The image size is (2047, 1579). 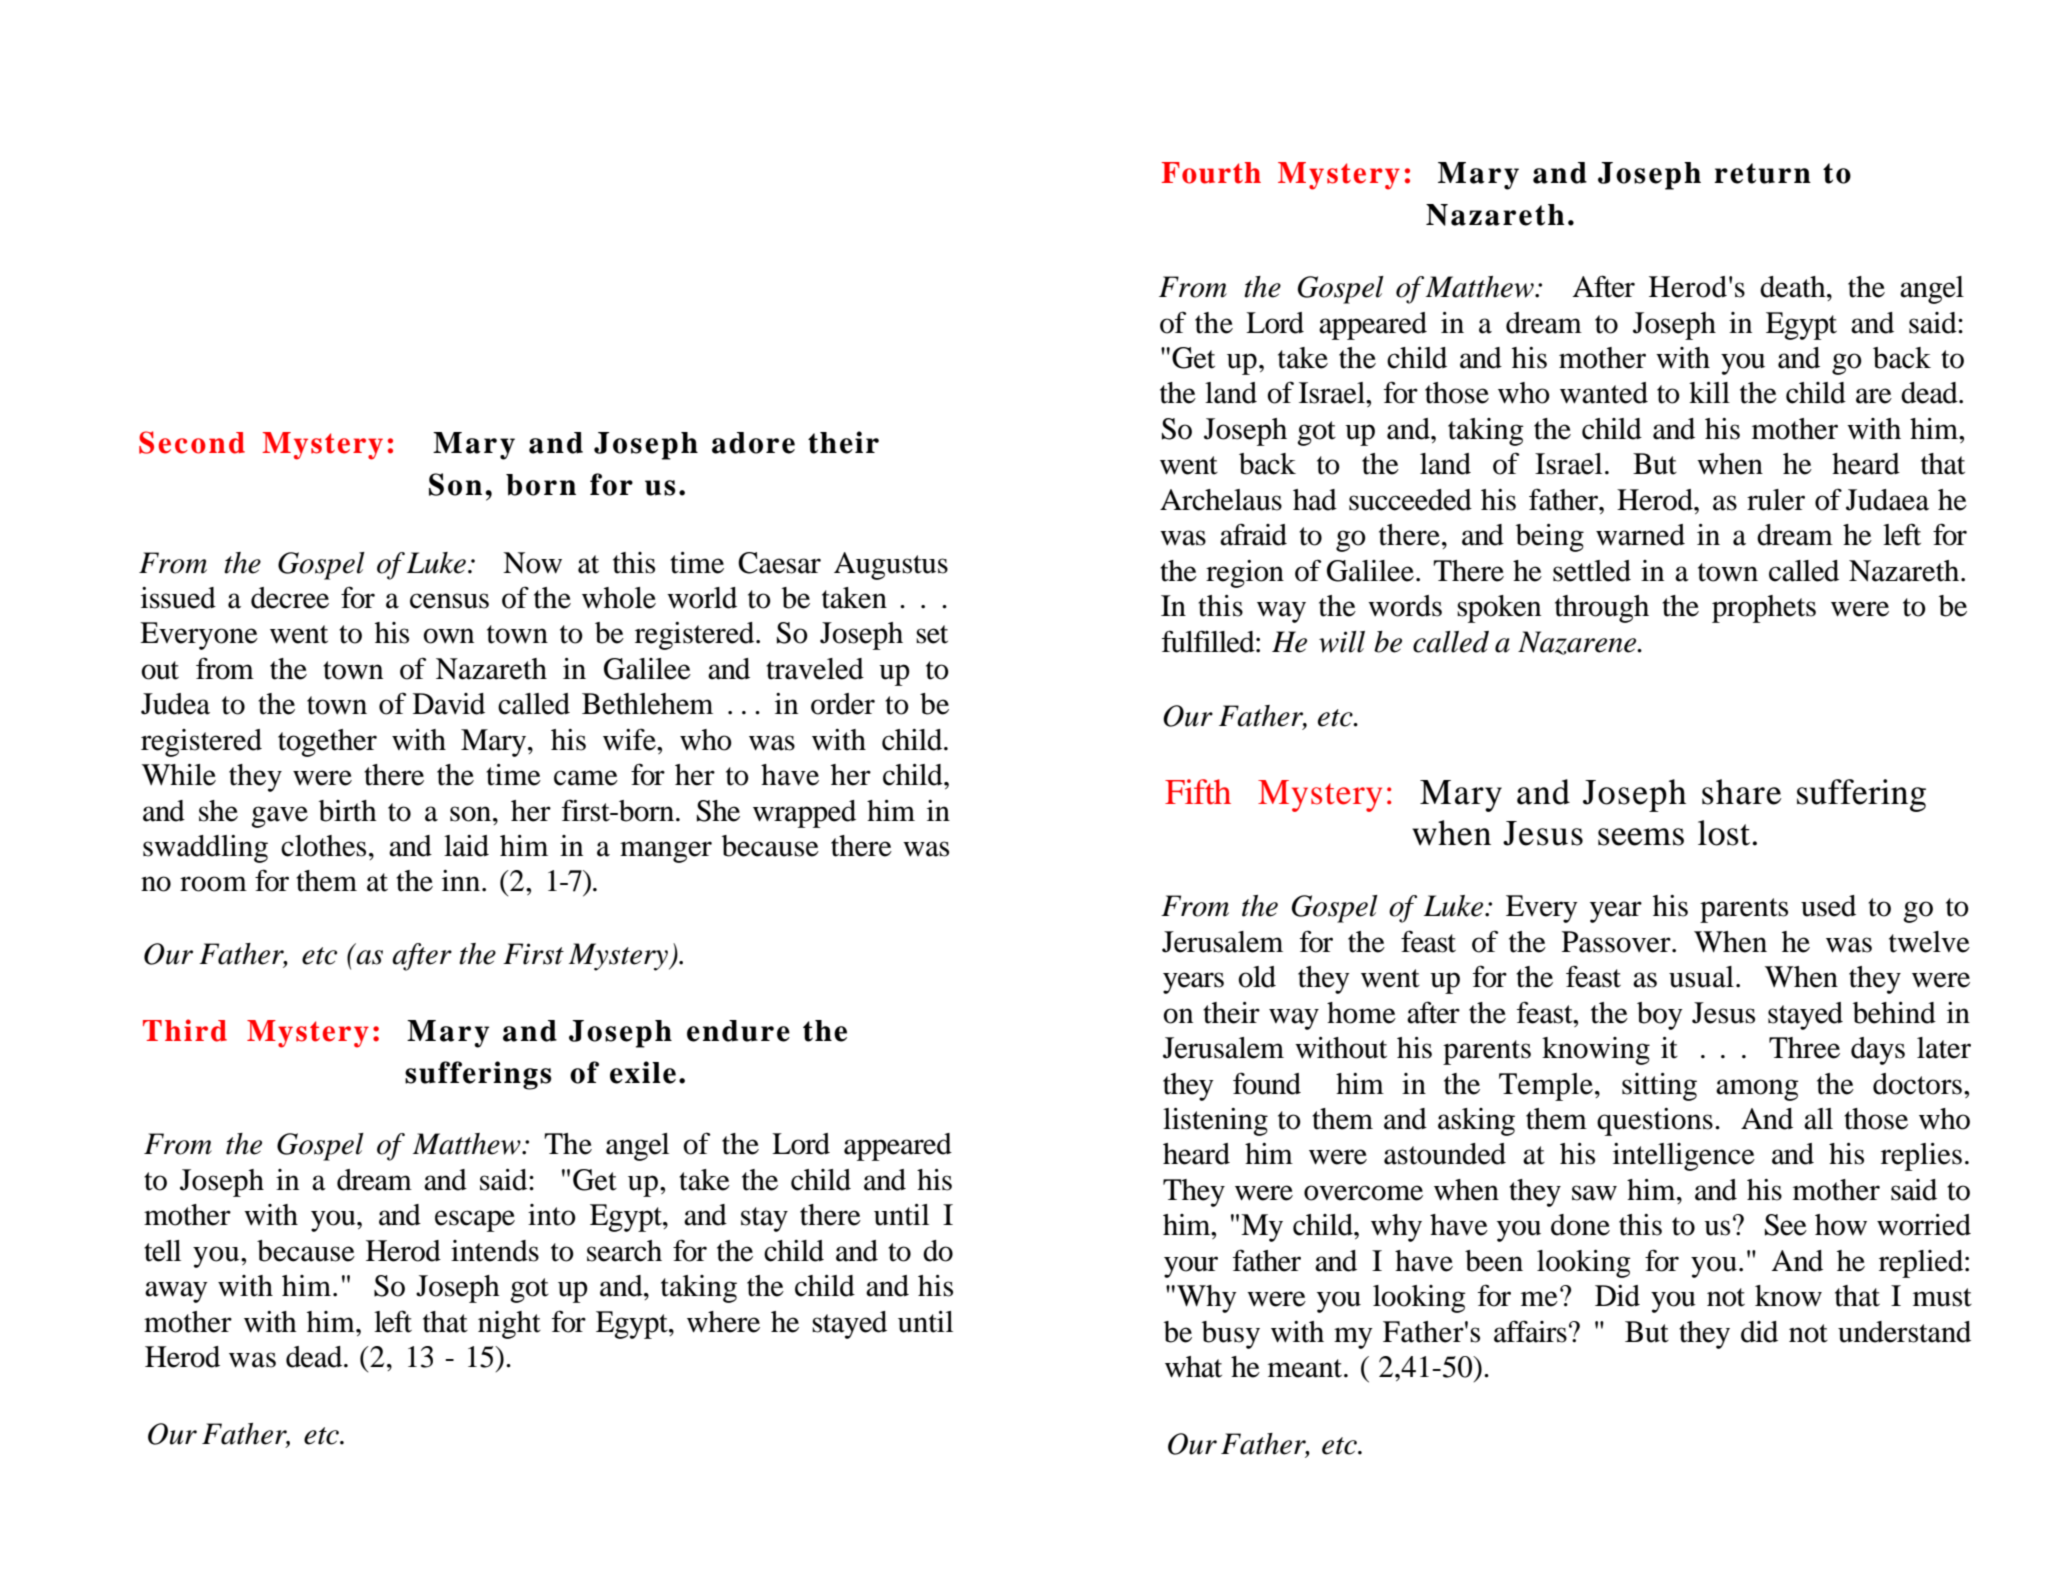 I want to click on found, so click(x=1267, y=1083).
